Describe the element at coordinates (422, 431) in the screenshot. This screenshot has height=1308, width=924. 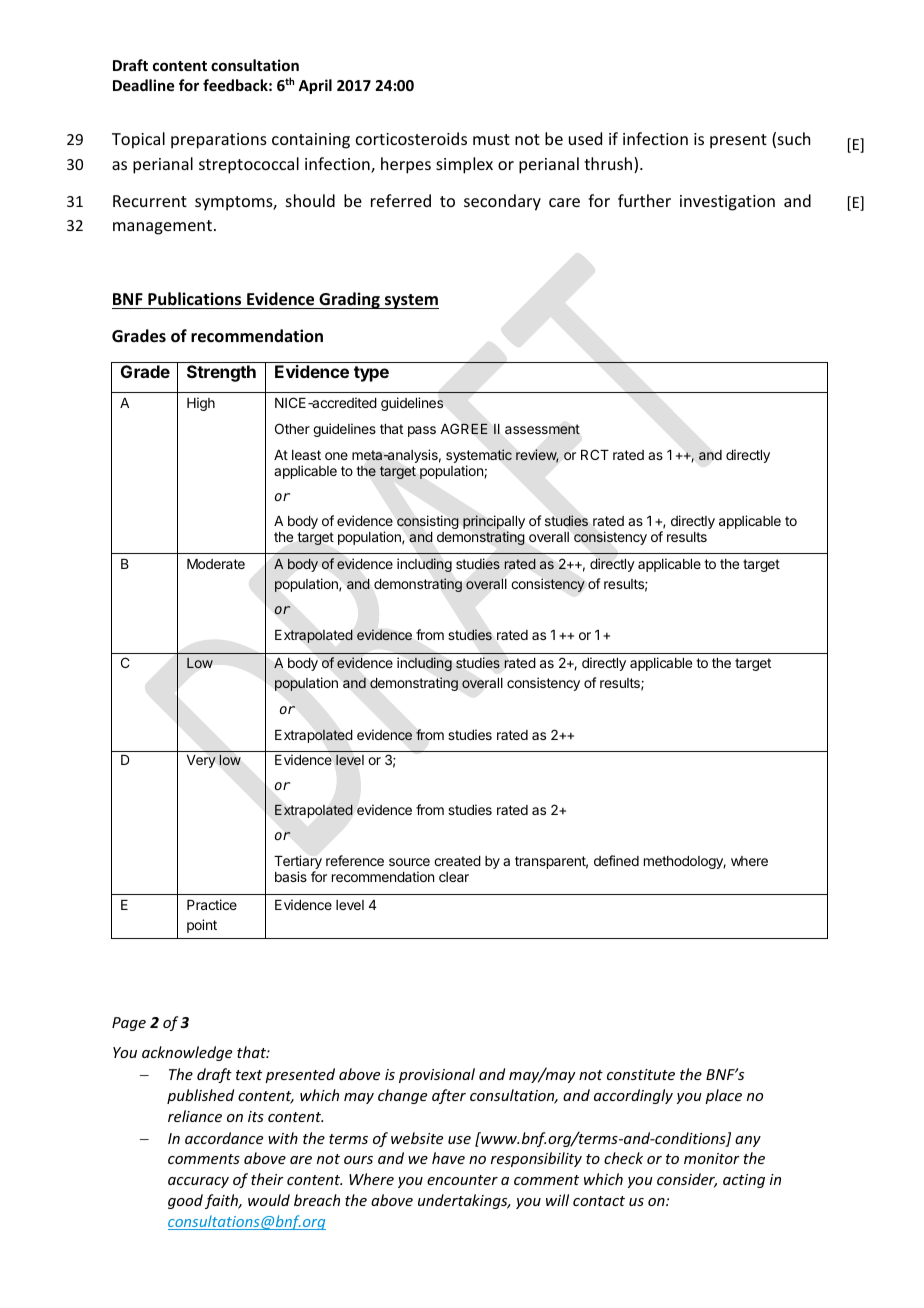
I see `pass` at that location.
